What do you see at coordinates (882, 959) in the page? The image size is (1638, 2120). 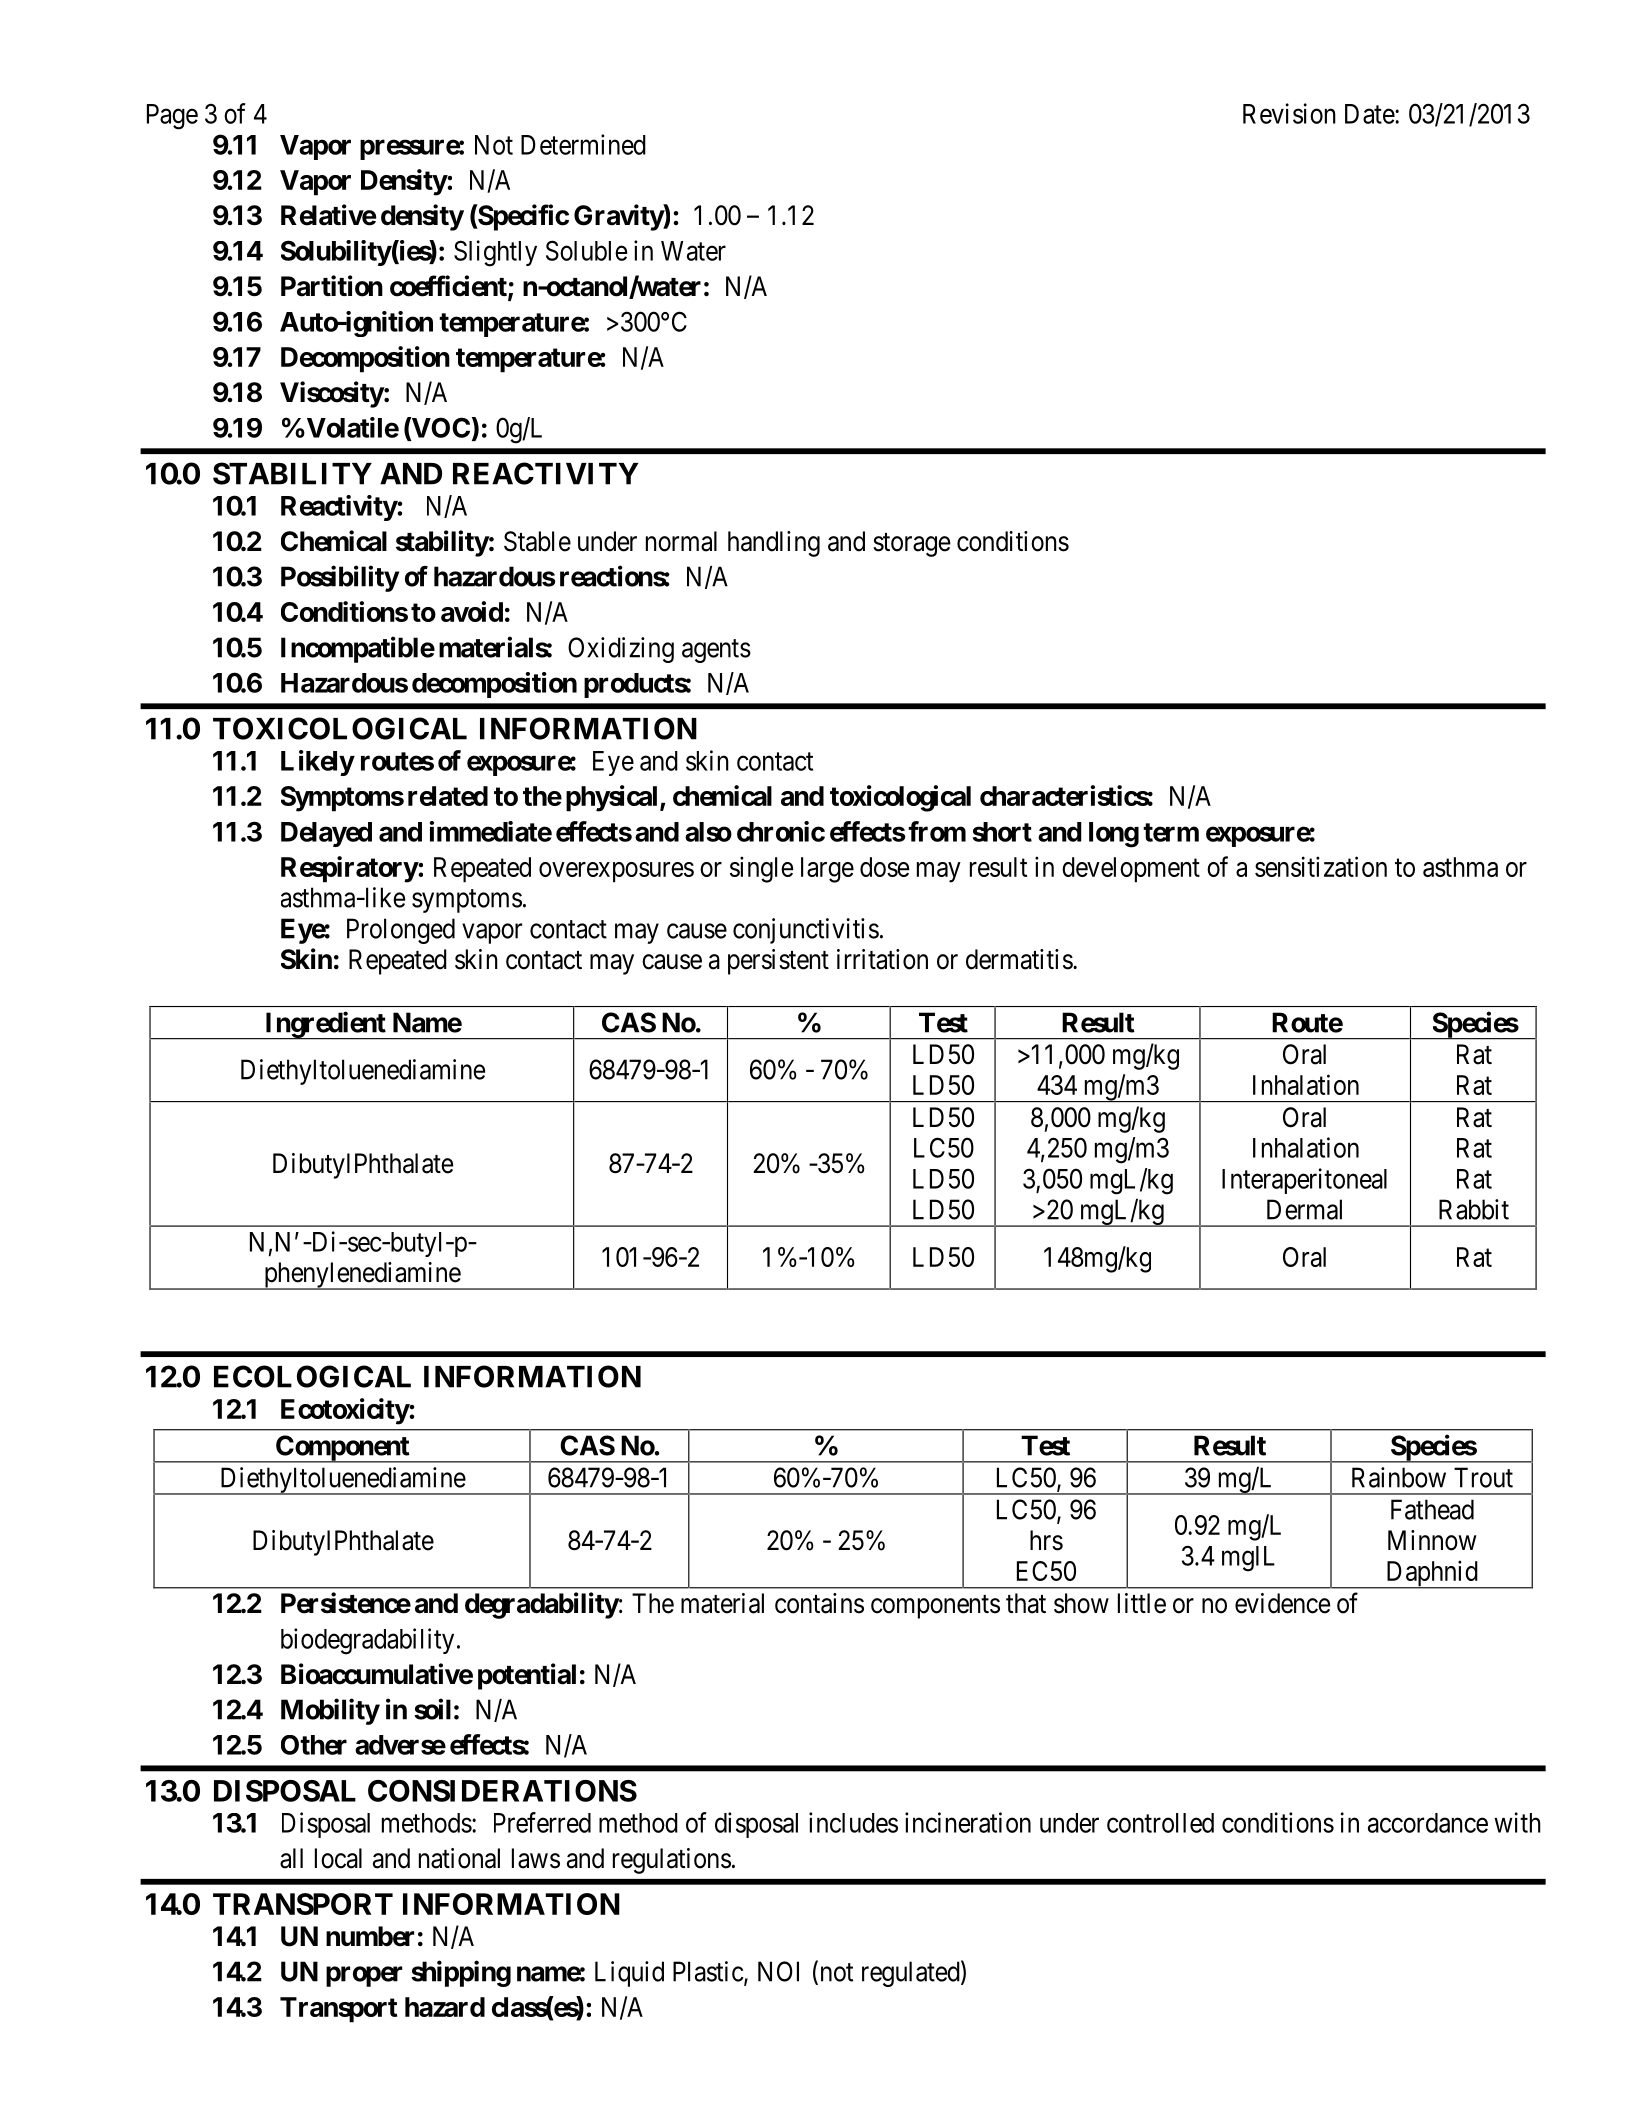 I see `irritation` at bounding box center [882, 959].
